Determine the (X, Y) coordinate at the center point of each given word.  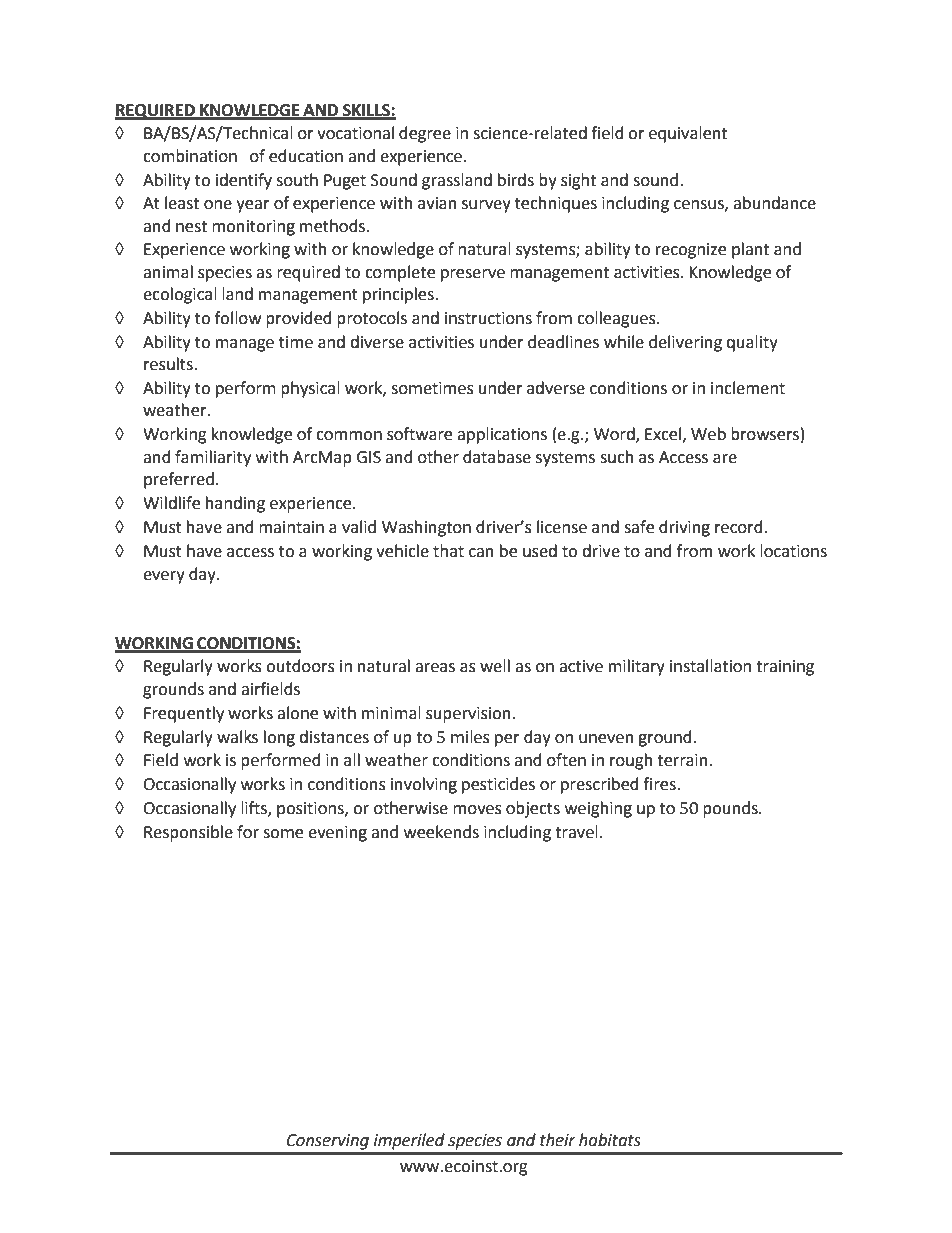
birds (516, 180)
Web (708, 434)
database (497, 457)
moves (477, 810)
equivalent (688, 134)
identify (244, 181)
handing (235, 504)
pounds (731, 809)
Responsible (188, 833)
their (558, 1140)
